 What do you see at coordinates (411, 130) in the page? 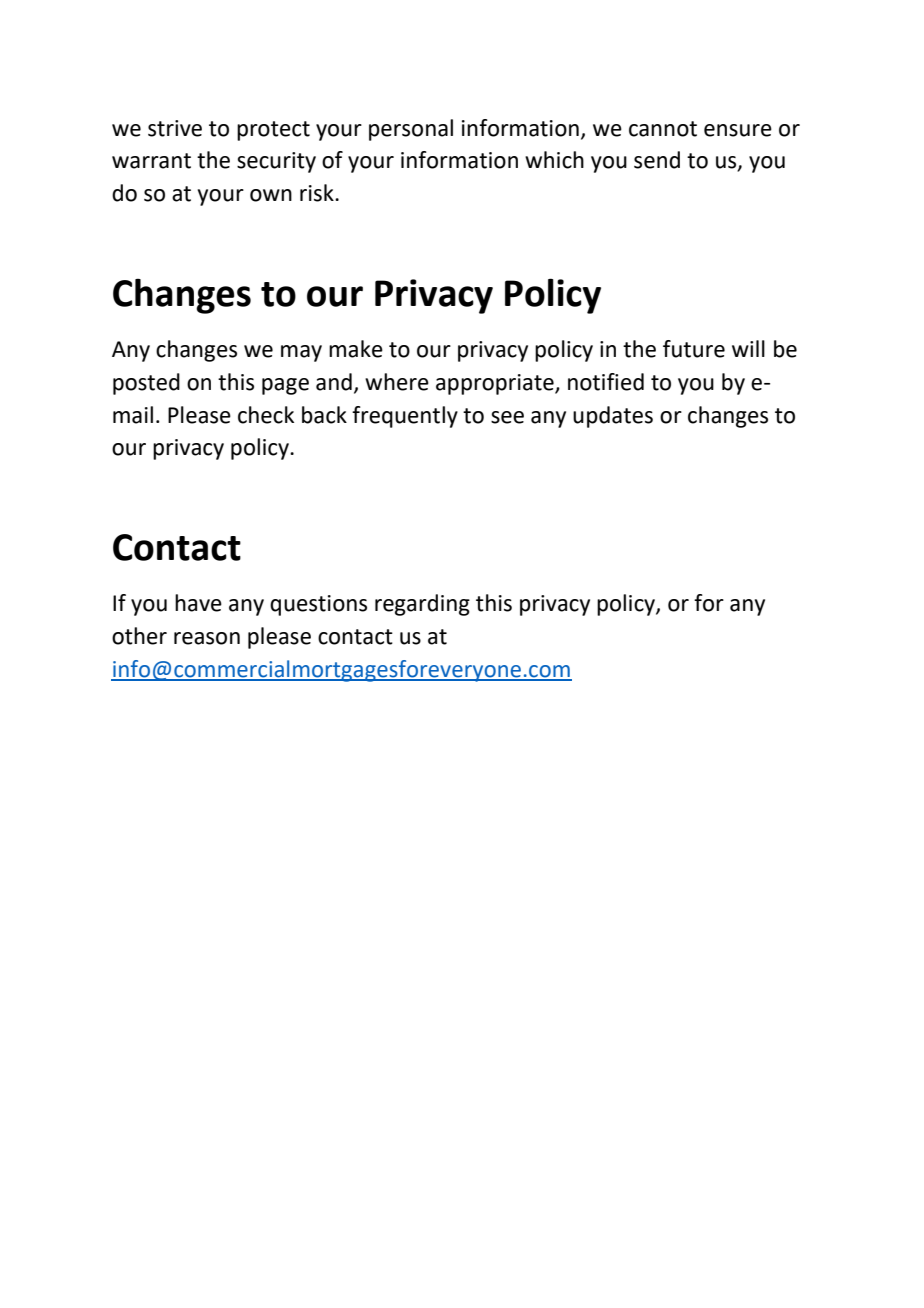
I see `personal` at bounding box center [411, 130].
